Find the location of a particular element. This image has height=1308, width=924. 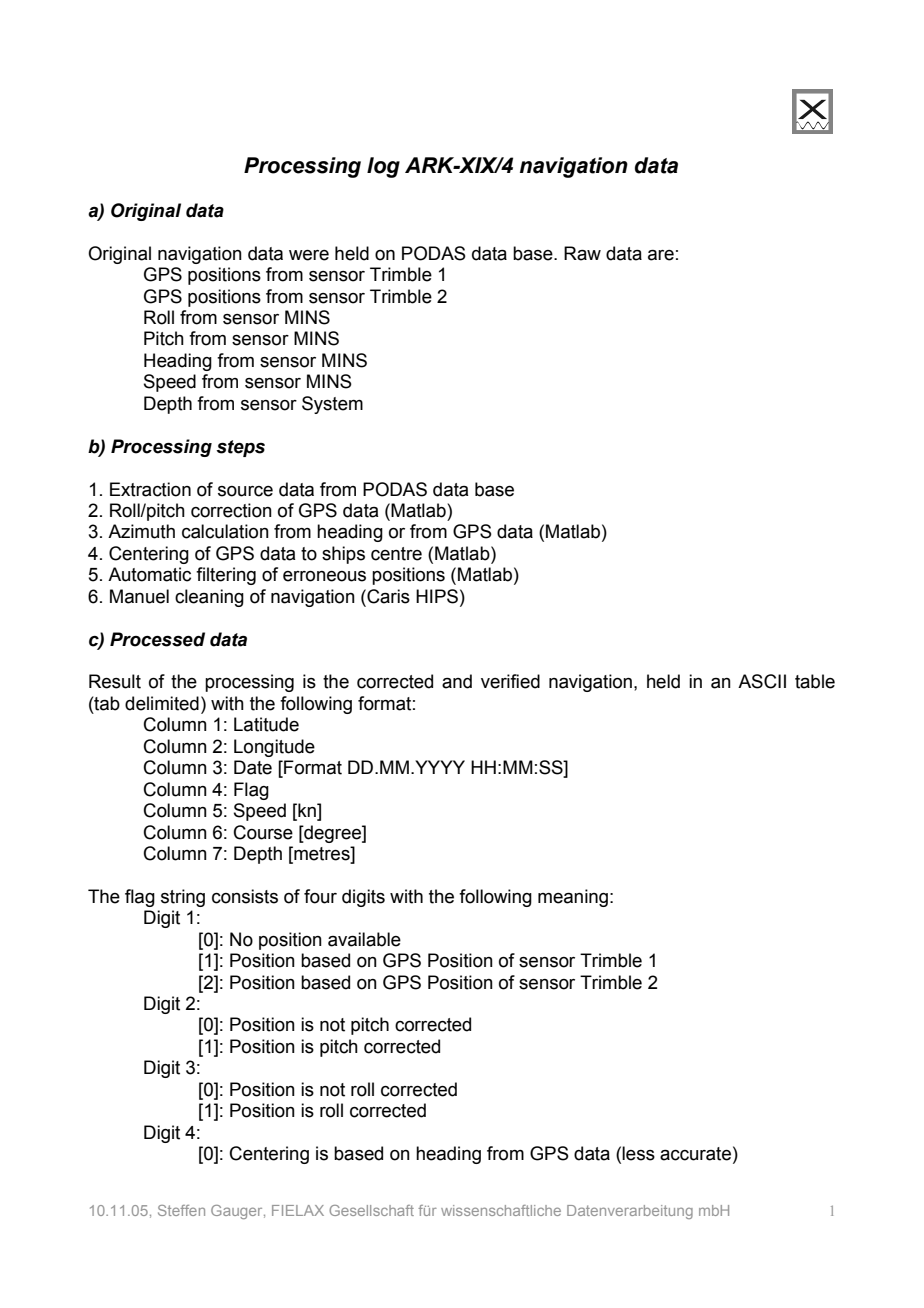

available is located at coordinates (364, 939).
